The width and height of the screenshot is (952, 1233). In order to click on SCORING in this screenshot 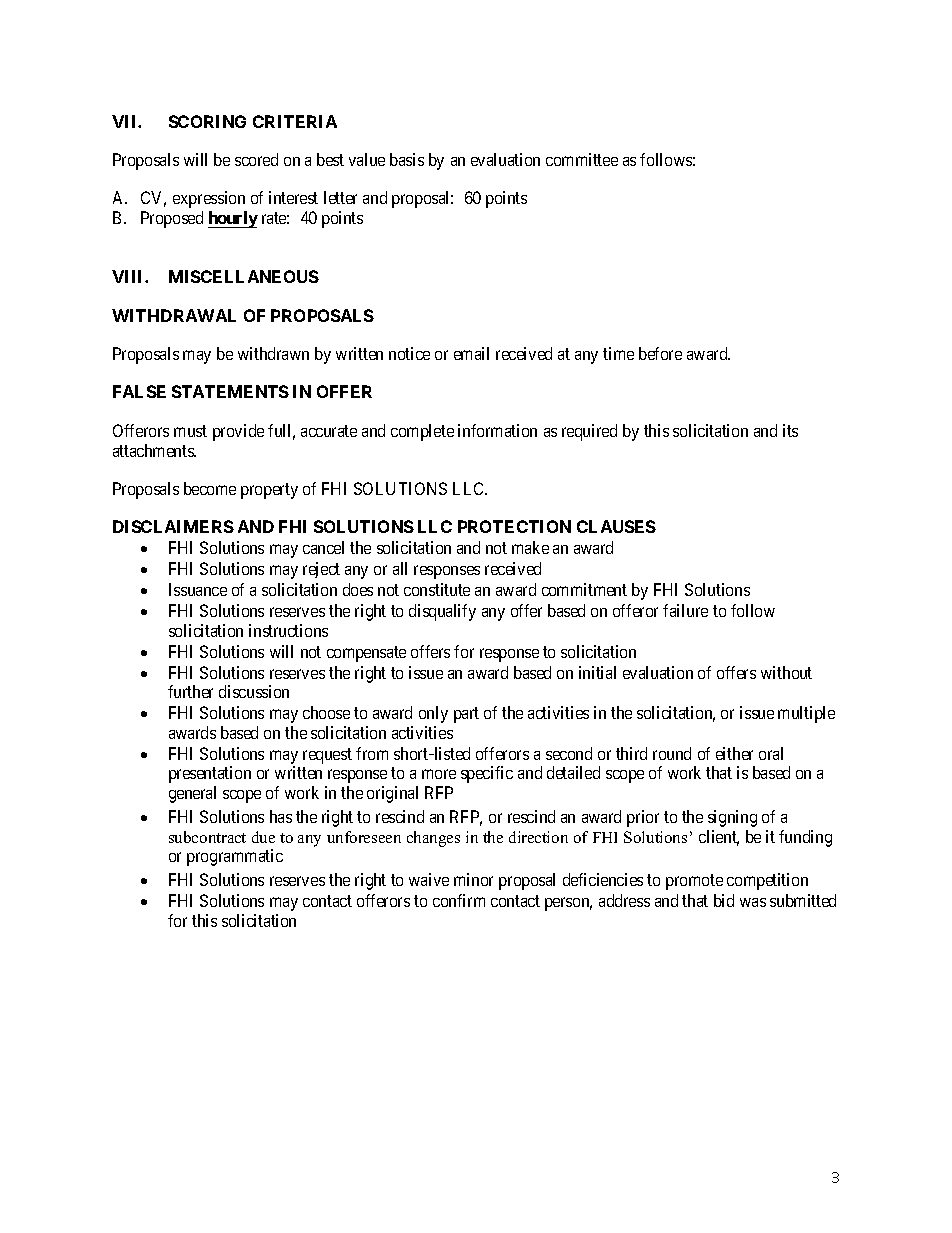, I will do `click(207, 121)`.
